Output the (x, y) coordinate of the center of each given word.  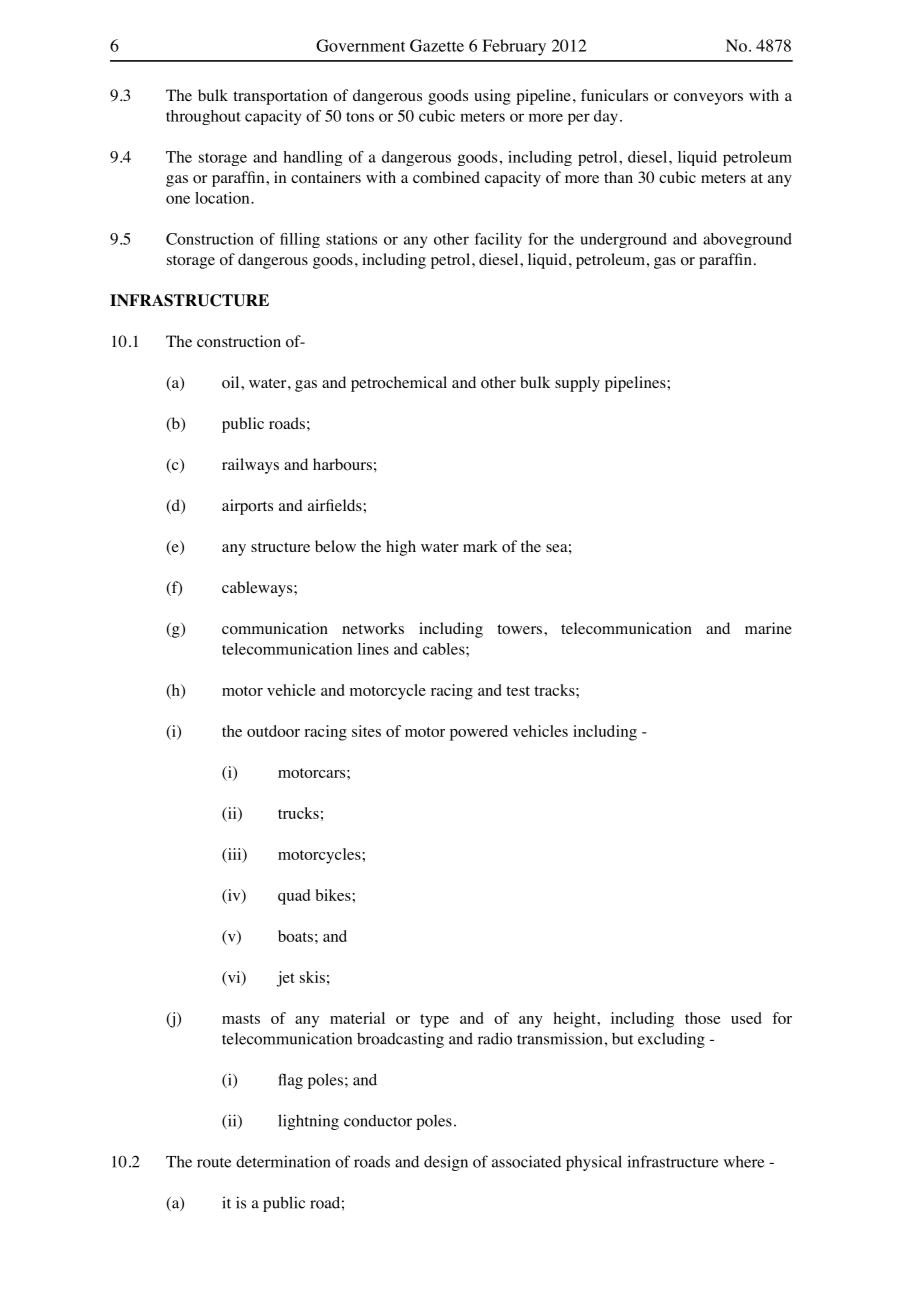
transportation (280, 97)
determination (283, 1161)
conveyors (708, 99)
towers (521, 629)
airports (247, 507)
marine (768, 628)
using (492, 97)
